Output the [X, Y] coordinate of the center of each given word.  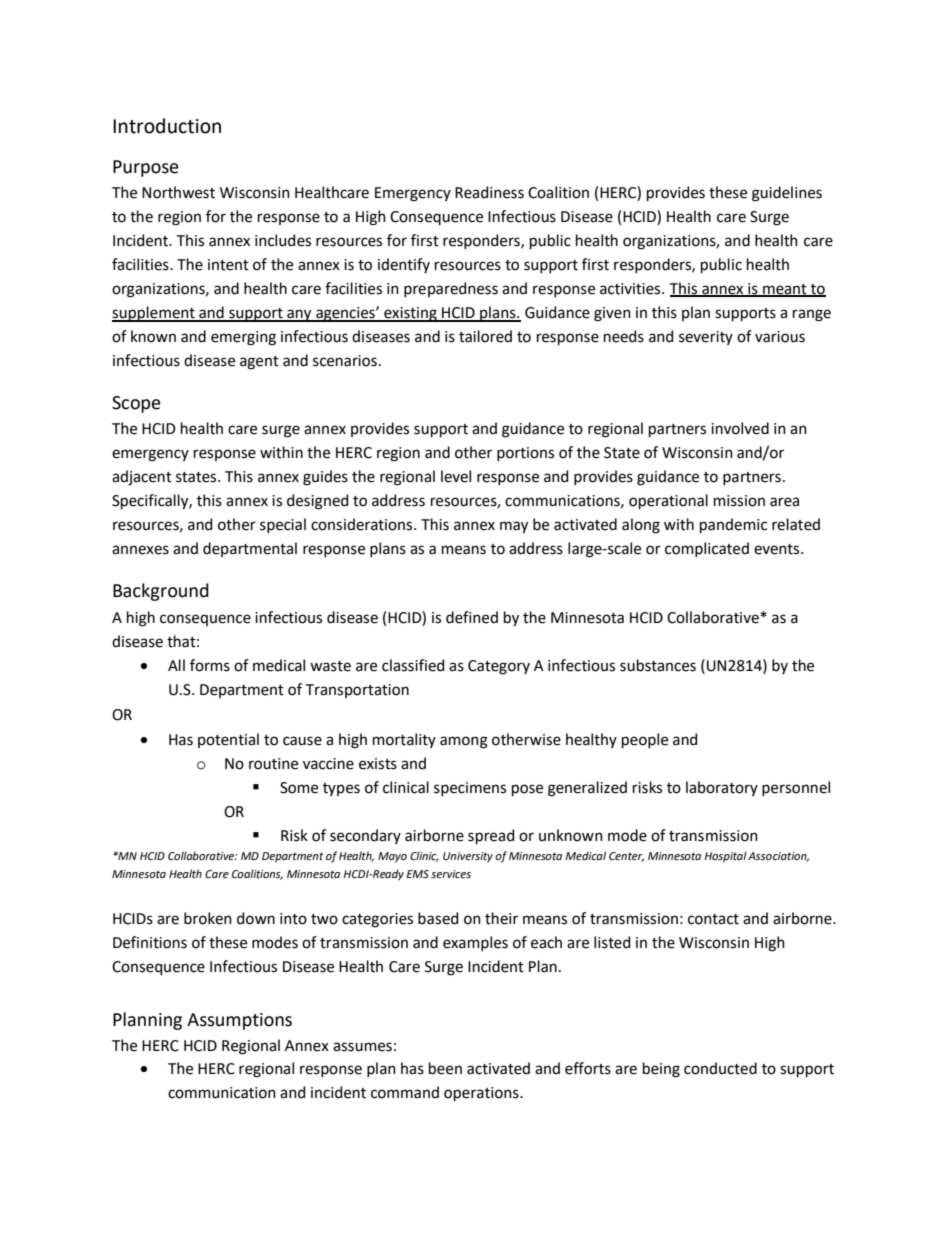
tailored [485, 336]
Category [499, 667]
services [451, 874]
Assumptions [239, 1021]
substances [658, 665]
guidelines [787, 194]
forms [210, 665]
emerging [243, 338]
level [456, 476]
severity [706, 338]
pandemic [733, 525]
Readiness [489, 192]
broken [208, 918]
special [283, 525]
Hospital [725, 857]
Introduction [167, 126]
